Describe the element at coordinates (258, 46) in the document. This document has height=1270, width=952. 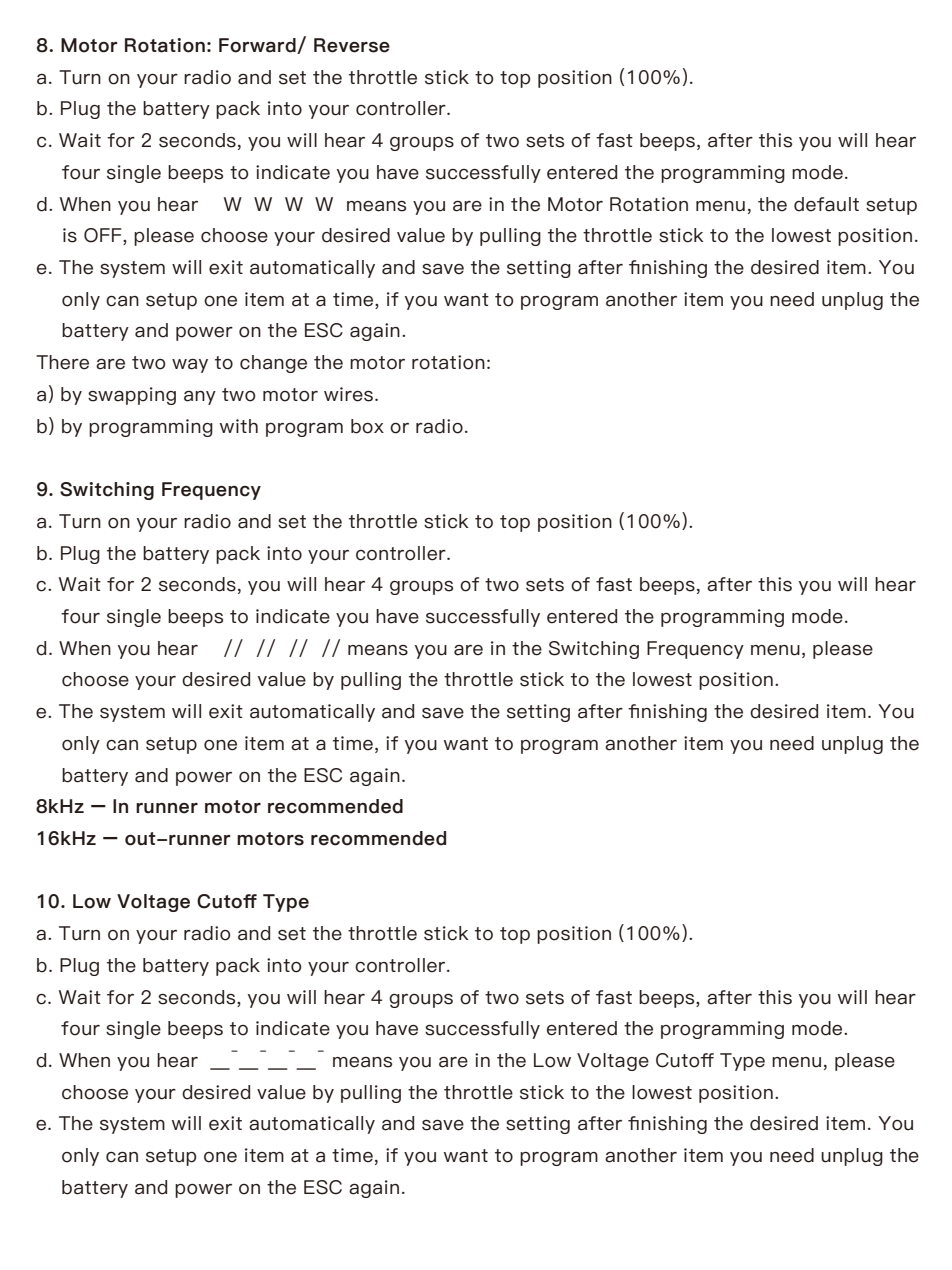
I see `Forward` at that location.
